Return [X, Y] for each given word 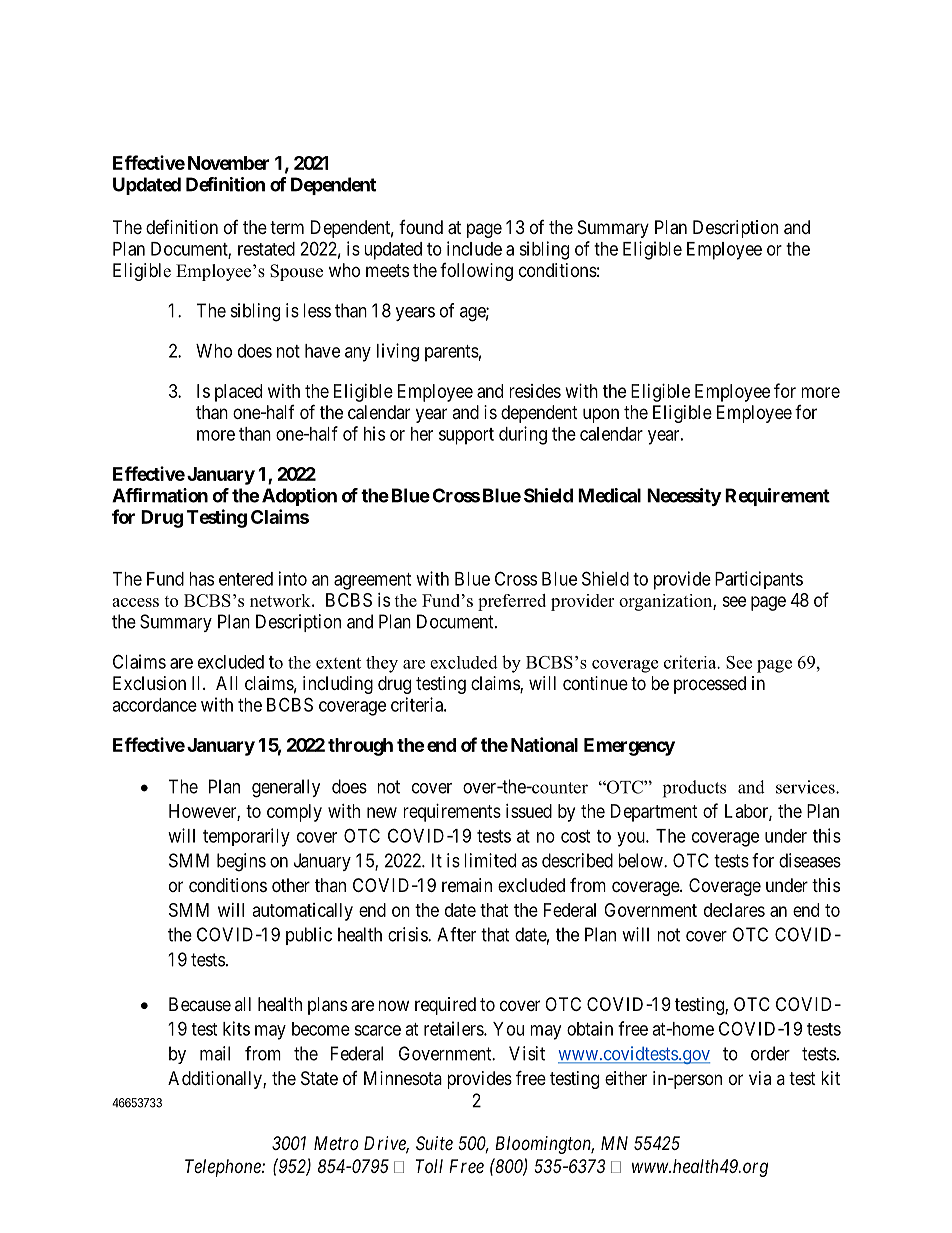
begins [241, 862]
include [474, 248]
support [466, 436]
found [421, 227]
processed [710, 685]
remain [467, 885]
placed [238, 393]
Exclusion [149, 683]
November [228, 163]
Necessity [684, 497]
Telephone [224, 1168]
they [382, 664]
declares [734, 910]
